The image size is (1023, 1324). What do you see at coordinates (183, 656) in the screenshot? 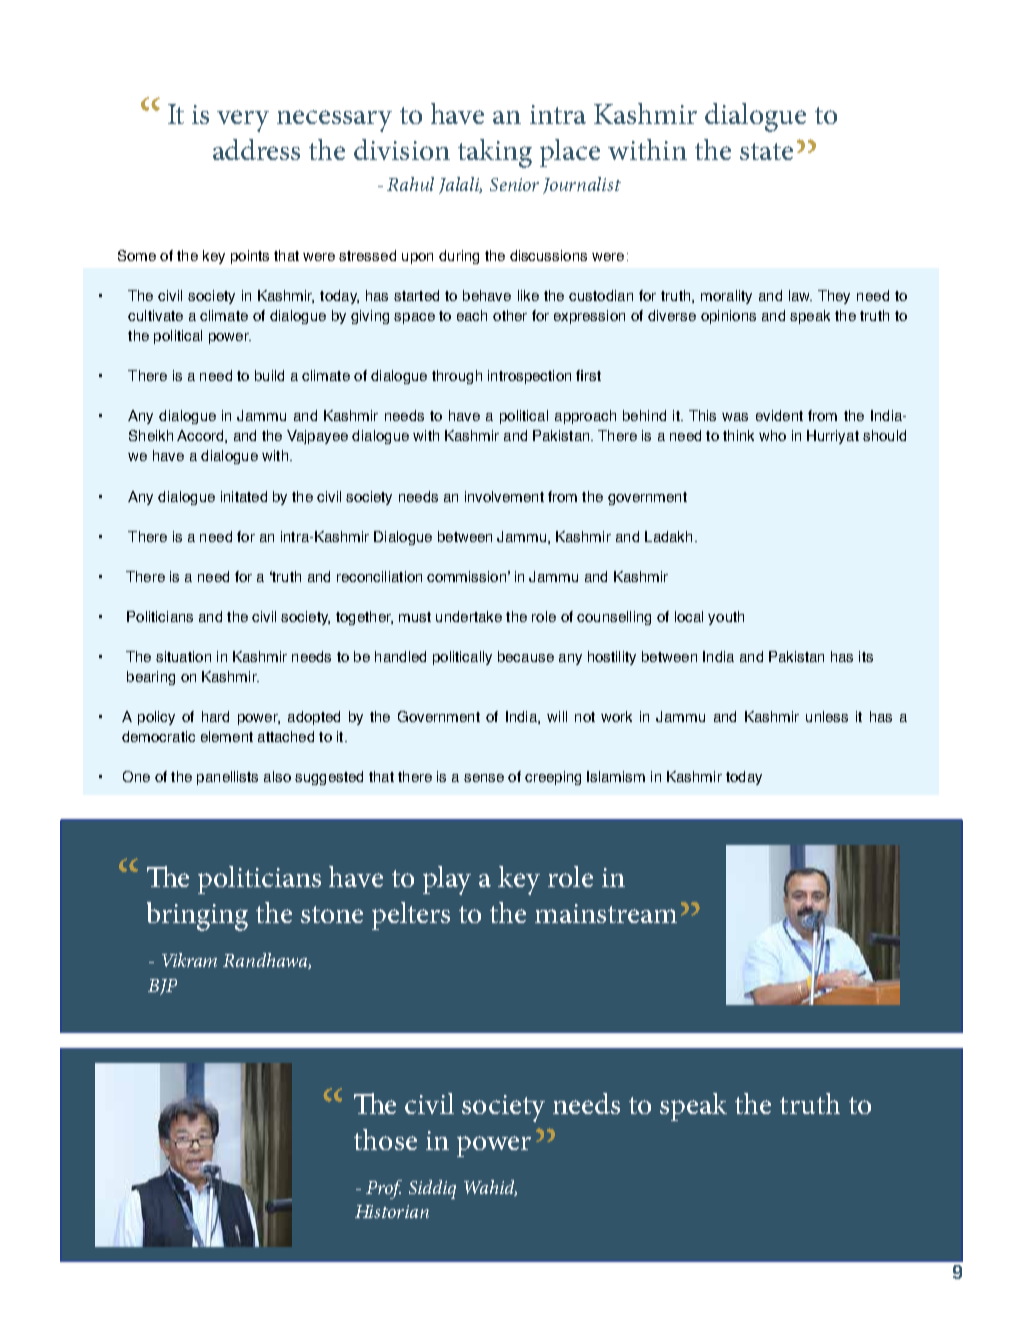
I see `situation` at bounding box center [183, 656].
